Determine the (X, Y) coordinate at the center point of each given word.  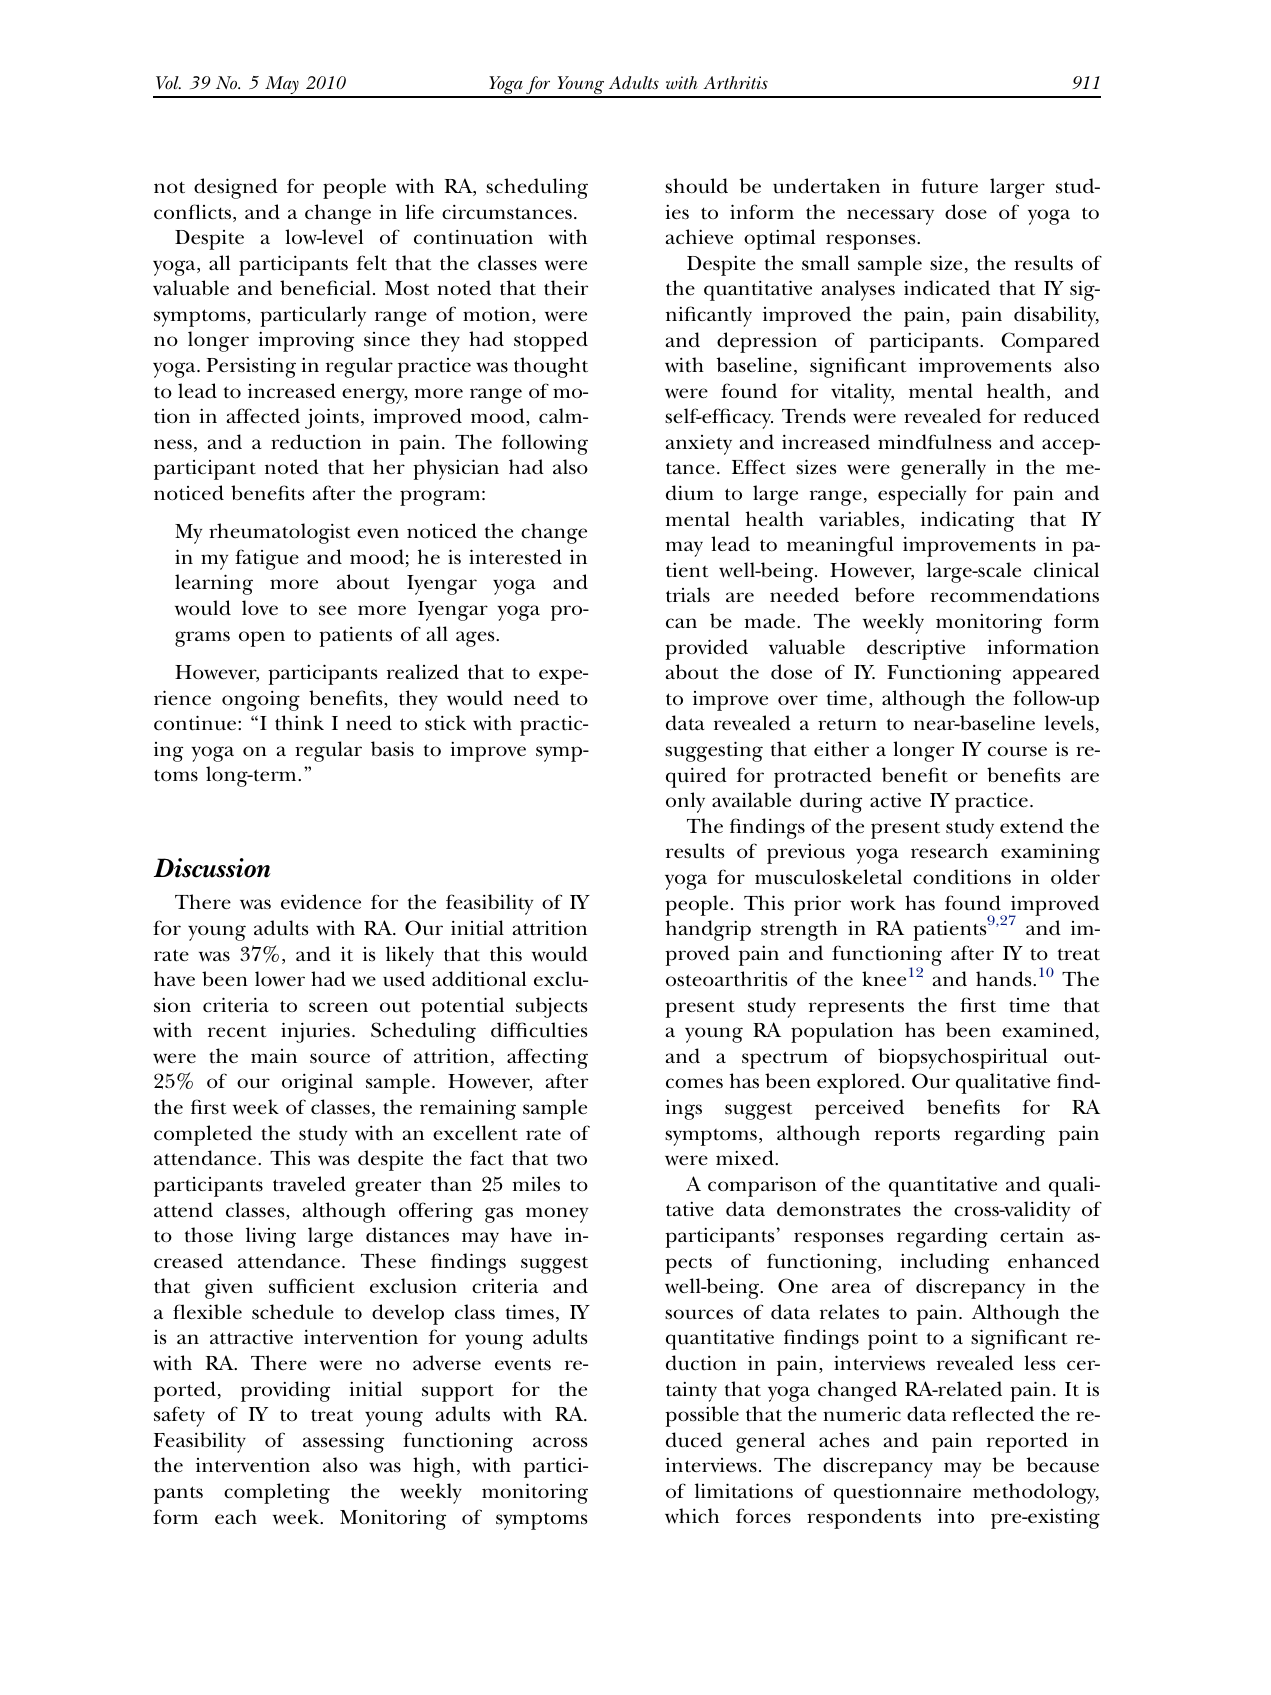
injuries (315, 1032)
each (236, 1517)
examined (1048, 1030)
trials (688, 595)
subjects (552, 1007)
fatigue (267, 559)
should (696, 186)
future (949, 186)
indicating (967, 521)
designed (236, 188)
